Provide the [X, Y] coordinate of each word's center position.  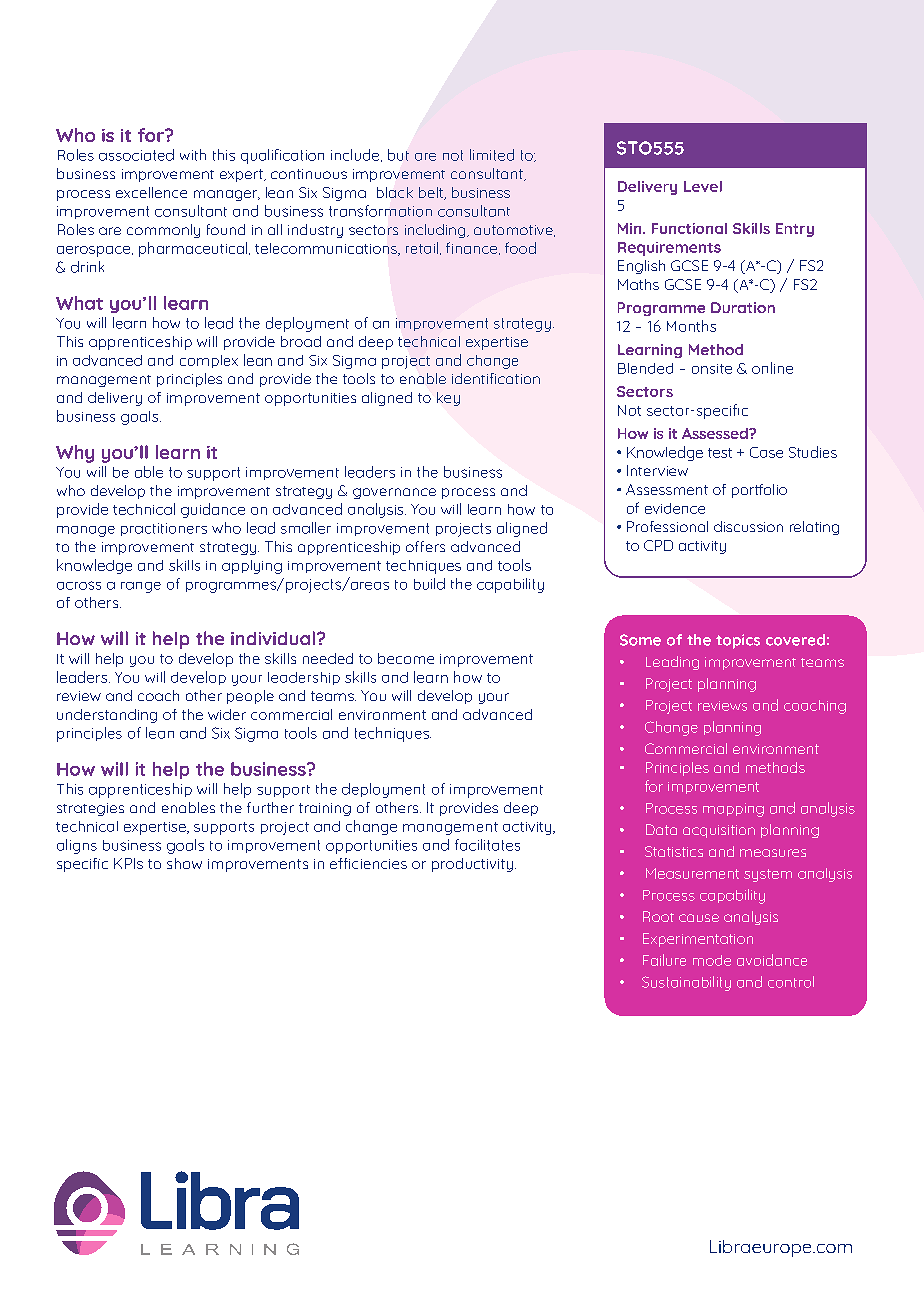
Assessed [716, 433]
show [184, 863]
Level [703, 186]
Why [75, 454]
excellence [151, 192]
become [406, 658]
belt [432, 193]
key [448, 399]
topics [738, 641]
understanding [107, 716]
